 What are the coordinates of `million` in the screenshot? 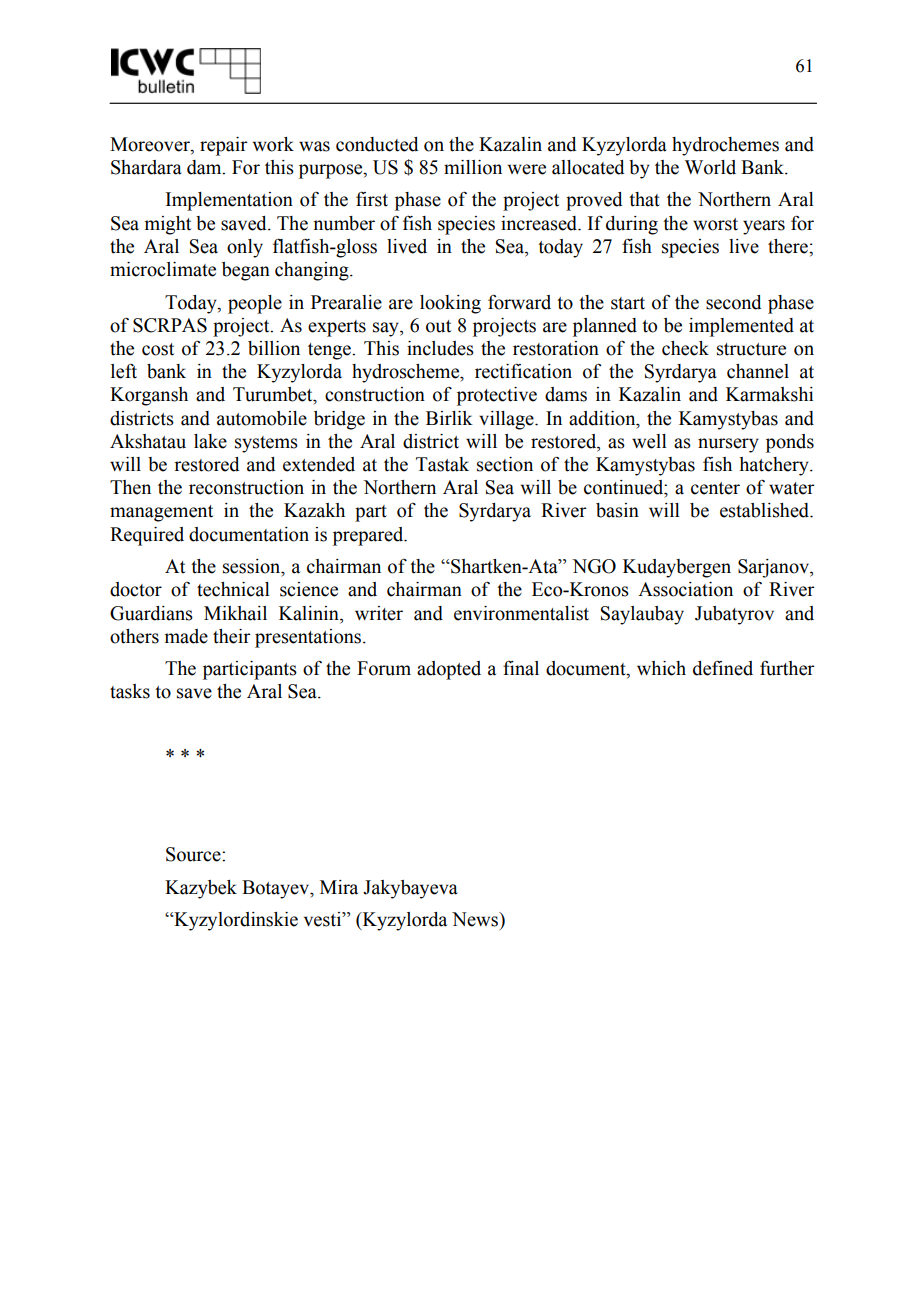 It's located at (473, 167).
